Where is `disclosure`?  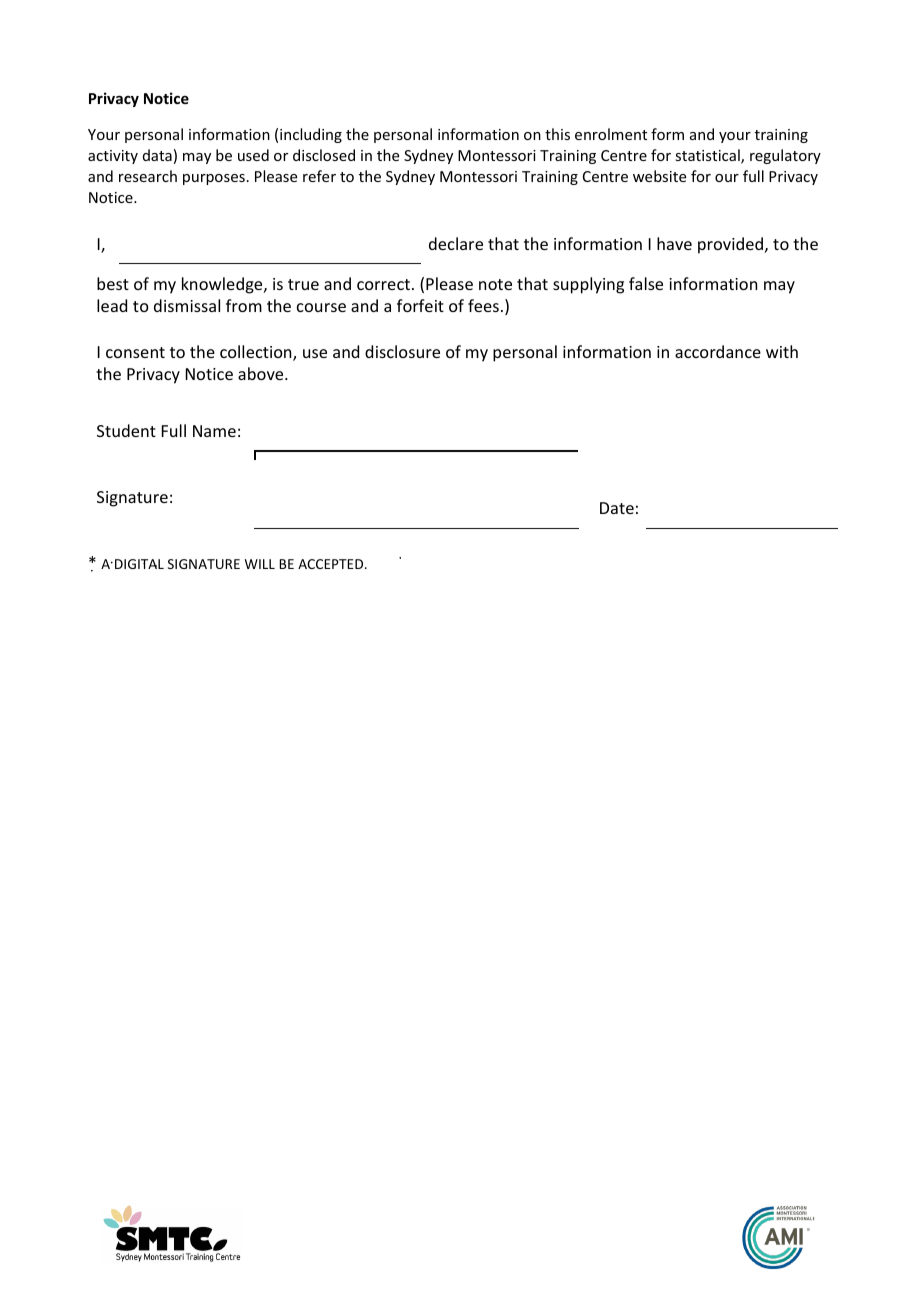
disclosure is located at coordinates (402, 351).
